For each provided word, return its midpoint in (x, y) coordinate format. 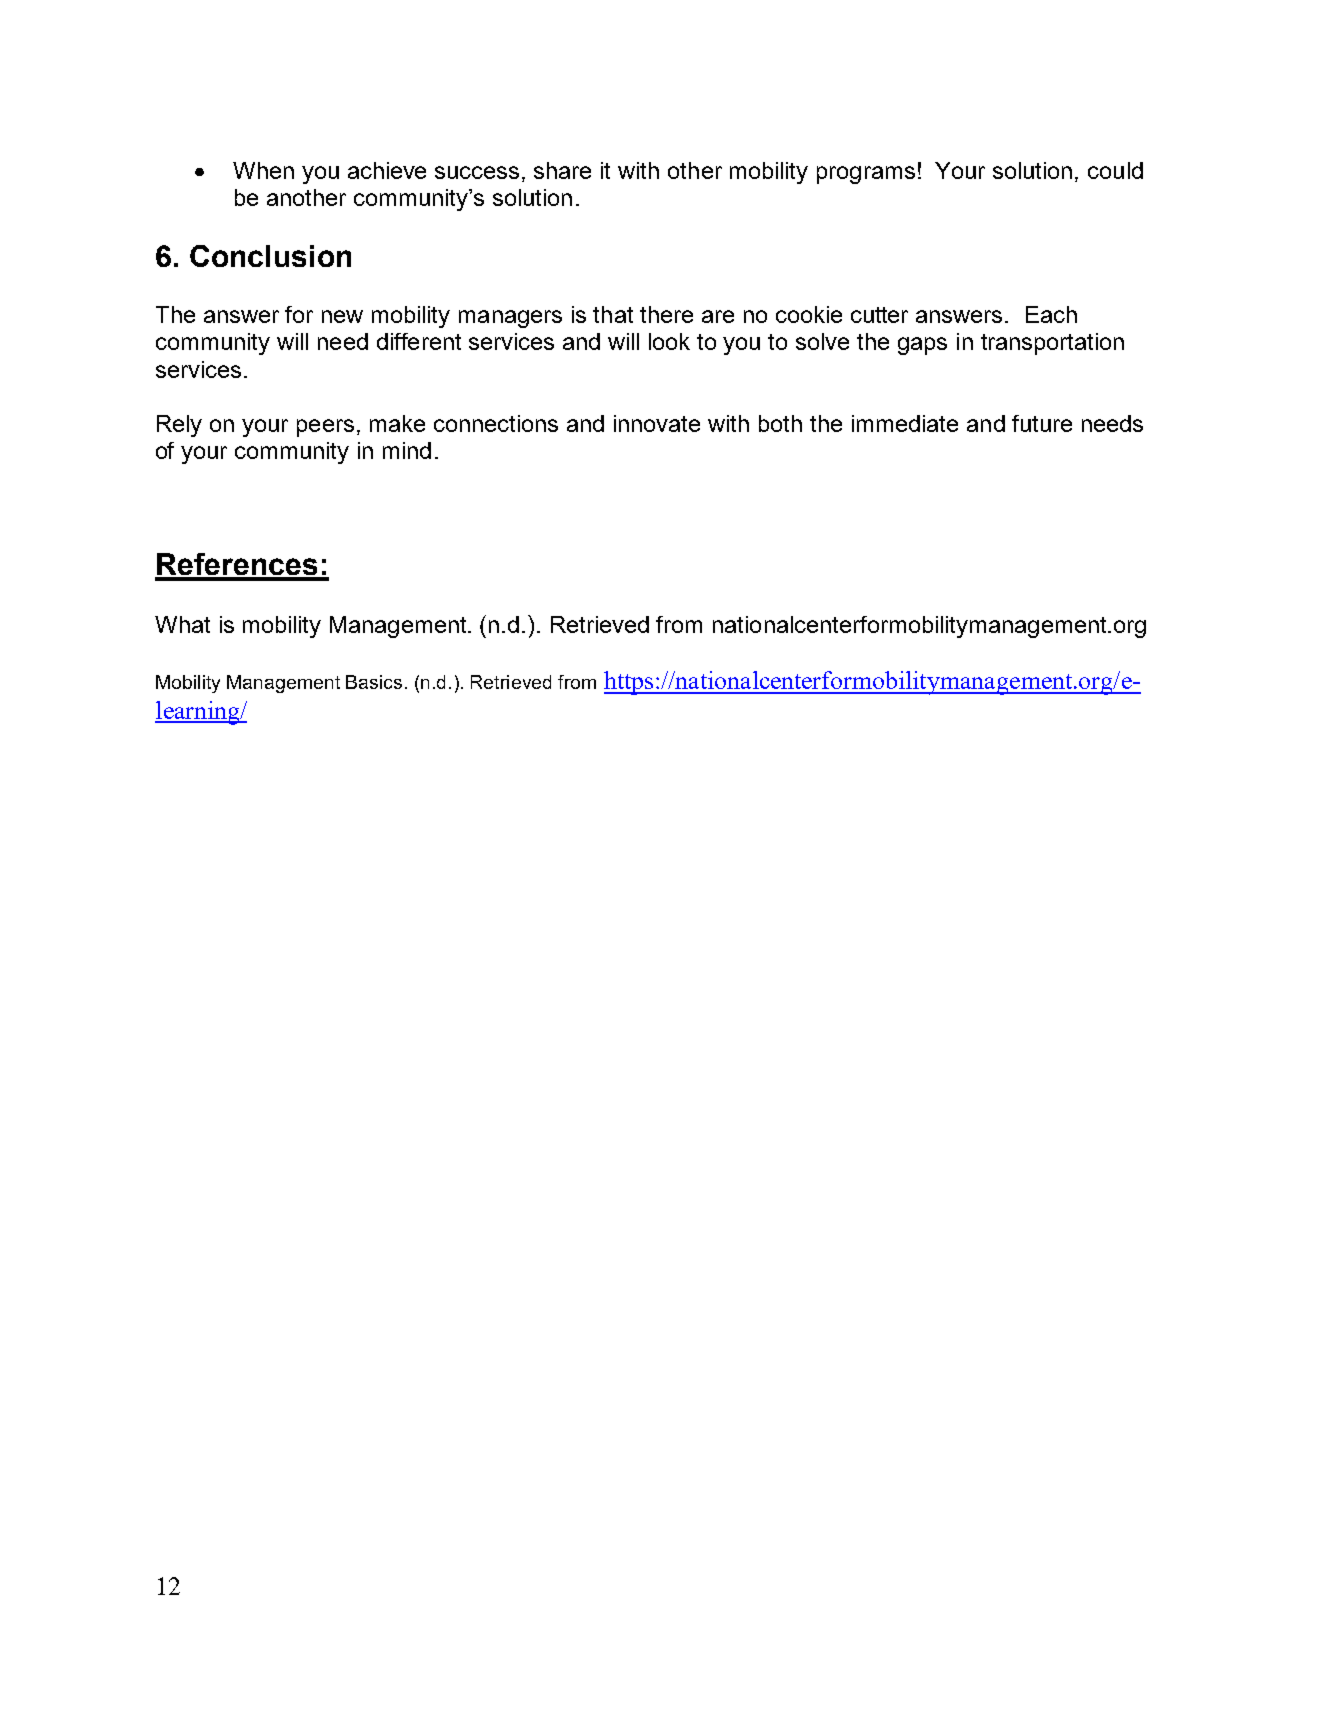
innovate (657, 423)
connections (496, 423)
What (182, 624)
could (1115, 170)
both (780, 423)
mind (407, 450)
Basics (374, 682)
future (1042, 423)
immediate (905, 423)
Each (1051, 314)
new (342, 316)
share (562, 170)
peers (325, 428)
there (666, 314)
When (263, 170)
